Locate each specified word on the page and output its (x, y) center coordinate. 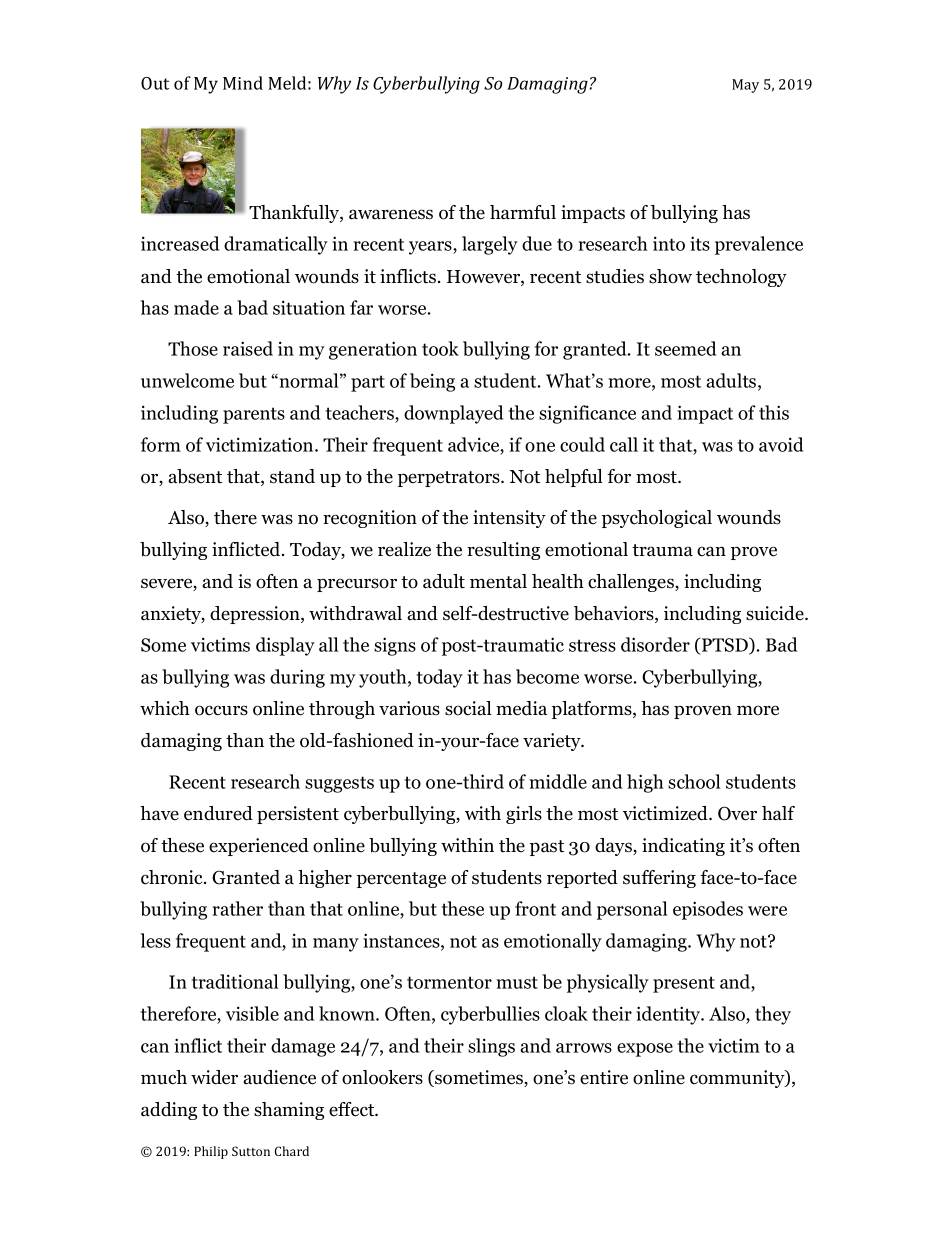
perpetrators (450, 479)
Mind (243, 83)
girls (524, 815)
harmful (523, 212)
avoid (781, 444)
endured (218, 813)
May (745, 86)
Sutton (251, 1151)
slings (491, 1047)
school (694, 781)
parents (254, 415)
